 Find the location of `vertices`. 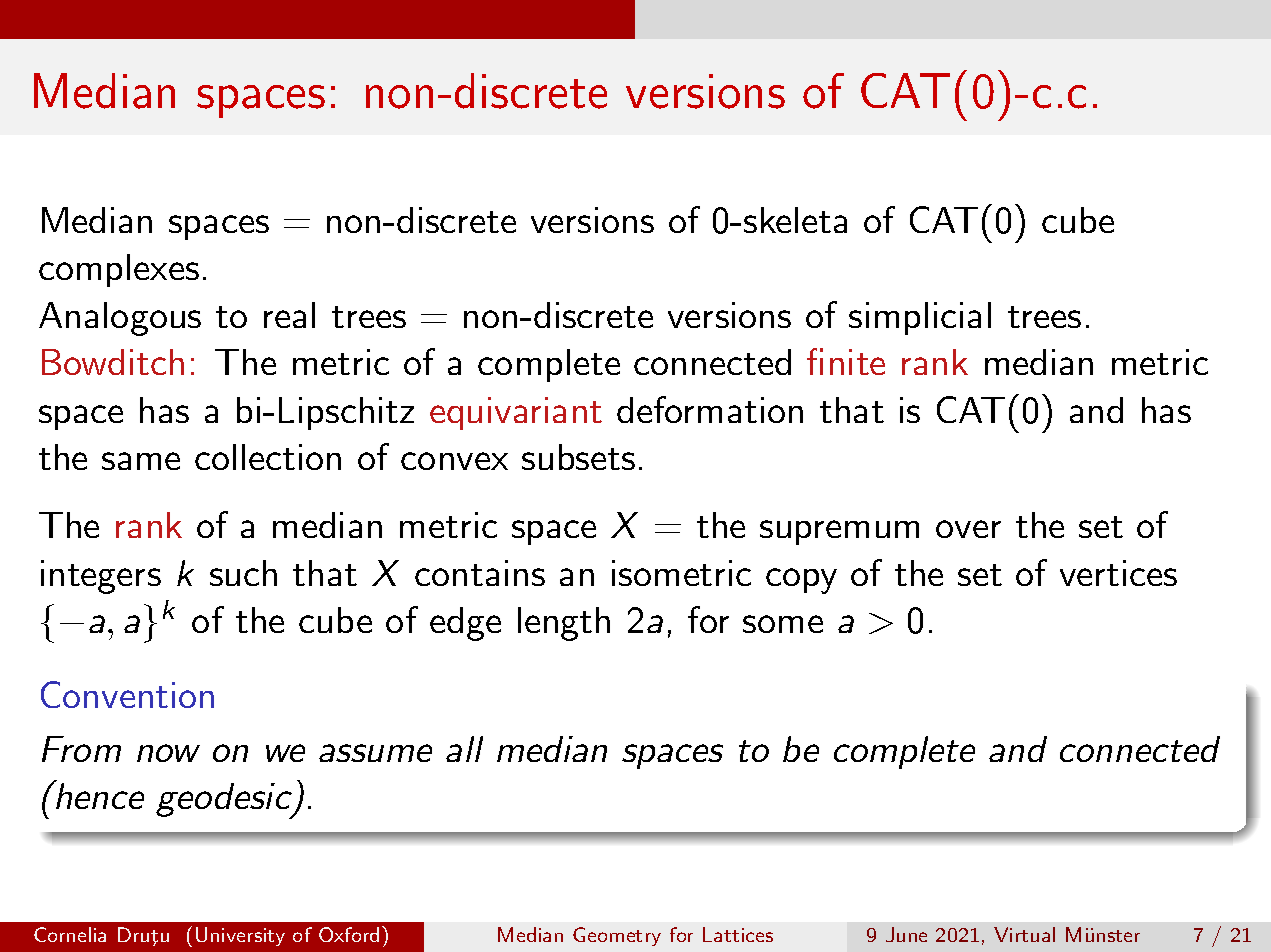

vertices is located at coordinates (1118, 573).
